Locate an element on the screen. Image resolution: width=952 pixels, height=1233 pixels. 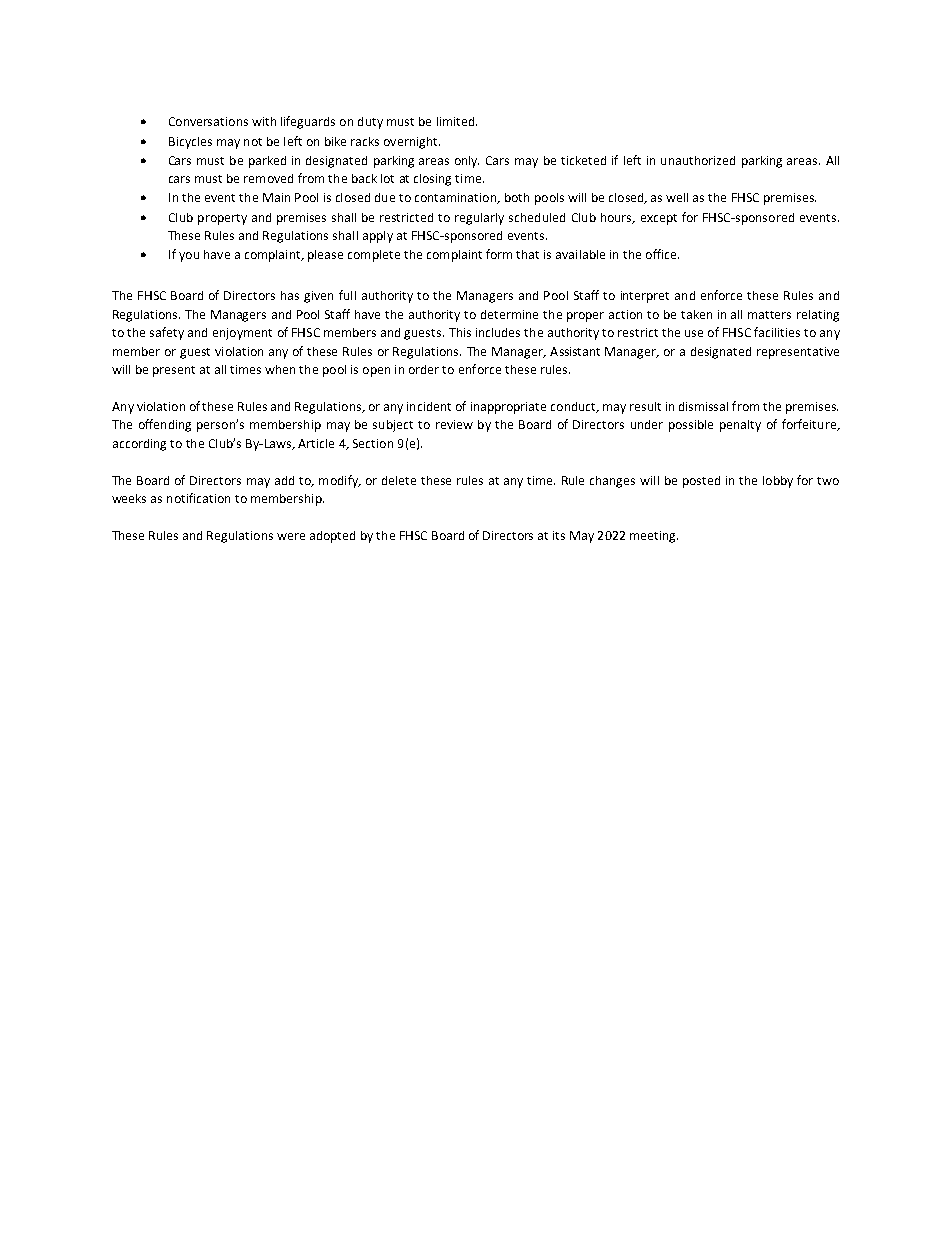
unauthorized is located at coordinates (698, 160).
